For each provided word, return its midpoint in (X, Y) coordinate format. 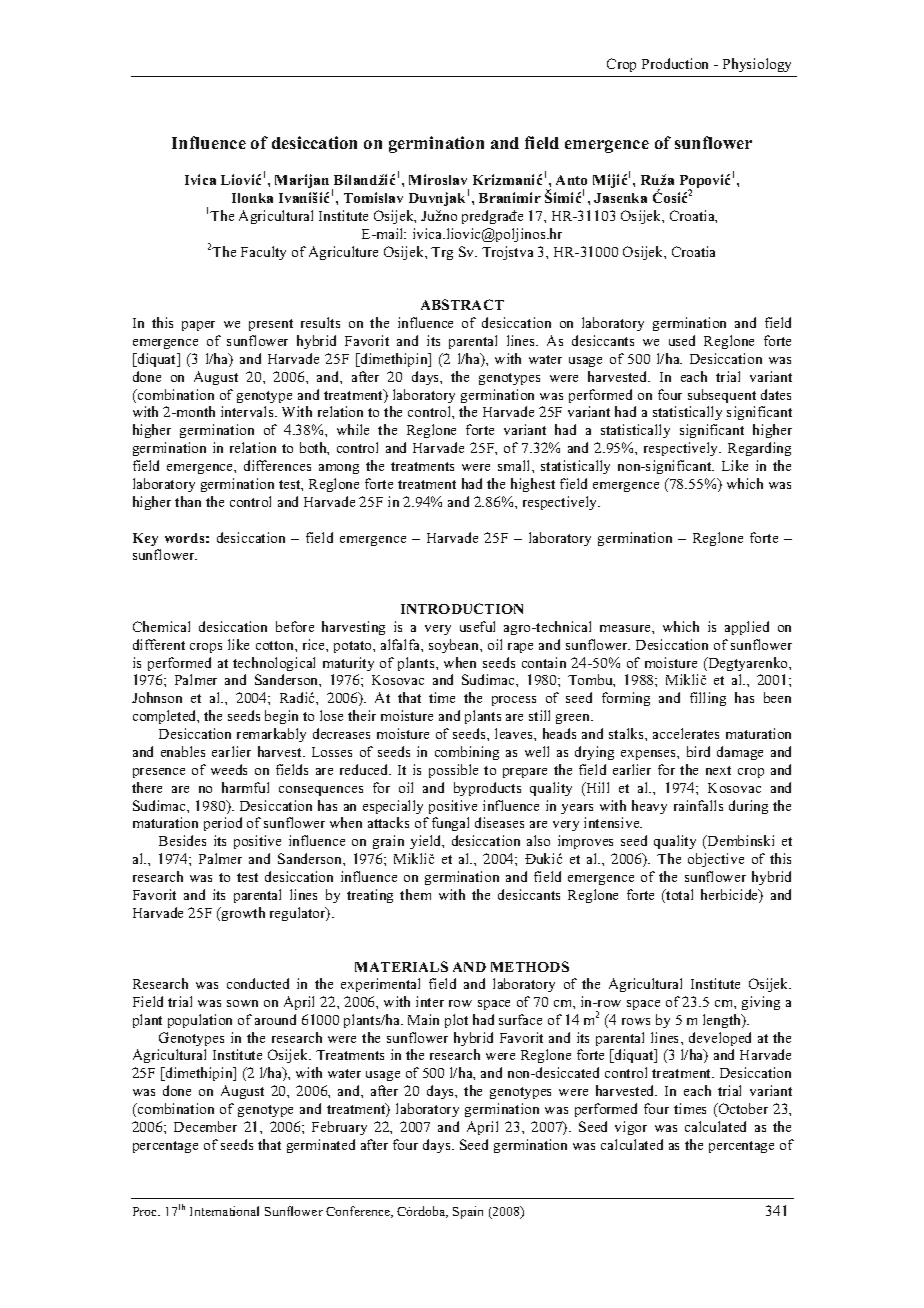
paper (198, 326)
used (682, 340)
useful (477, 626)
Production (675, 63)
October (742, 1110)
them (415, 894)
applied (747, 628)
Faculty (263, 253)
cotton (276, 645)
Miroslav (438, 179)
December (205, 1126)
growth (242, 914)
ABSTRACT (462, 304)
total (679, 894)
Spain (468, 1212)
